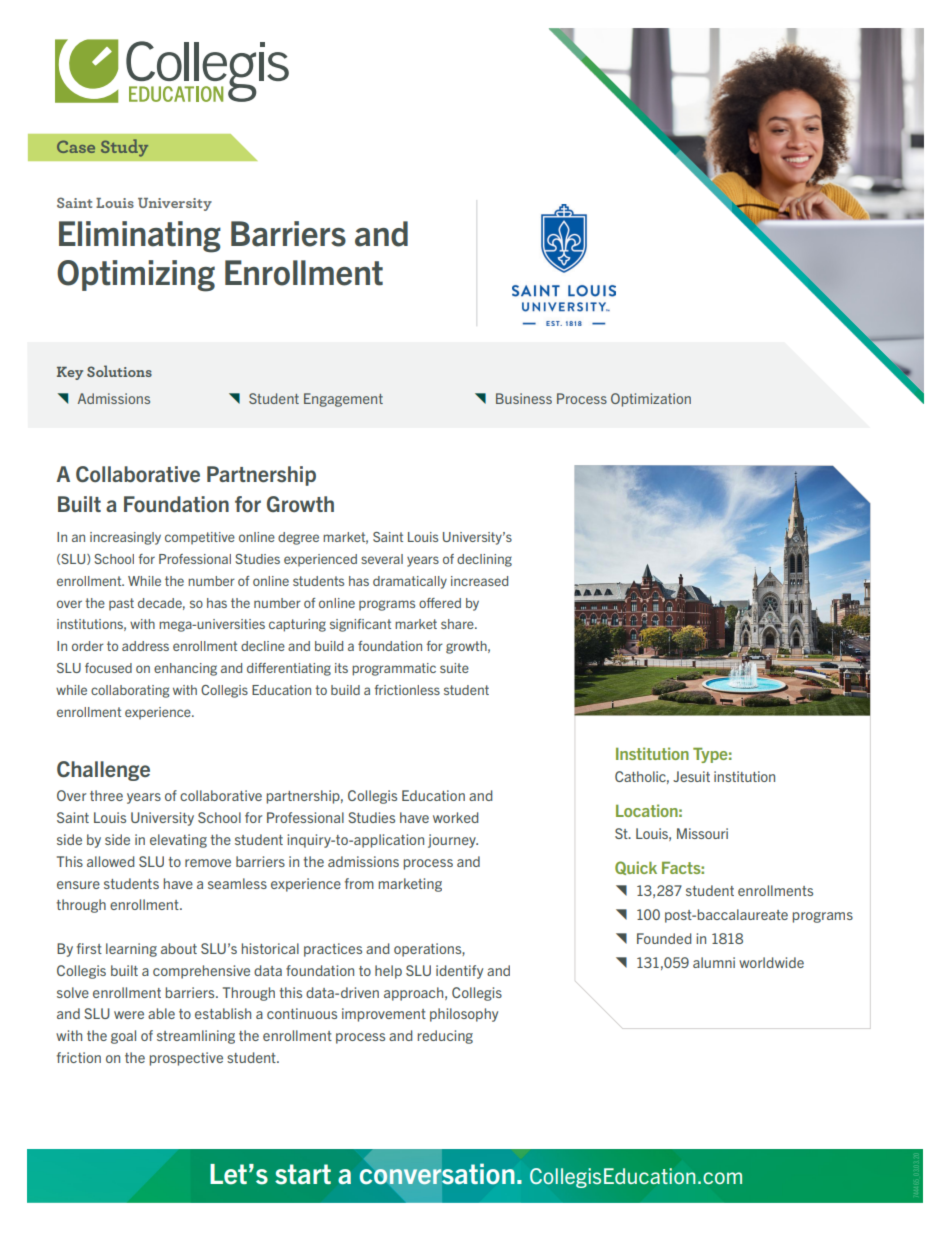  I want to click on prospective, so click(186, 1059).
